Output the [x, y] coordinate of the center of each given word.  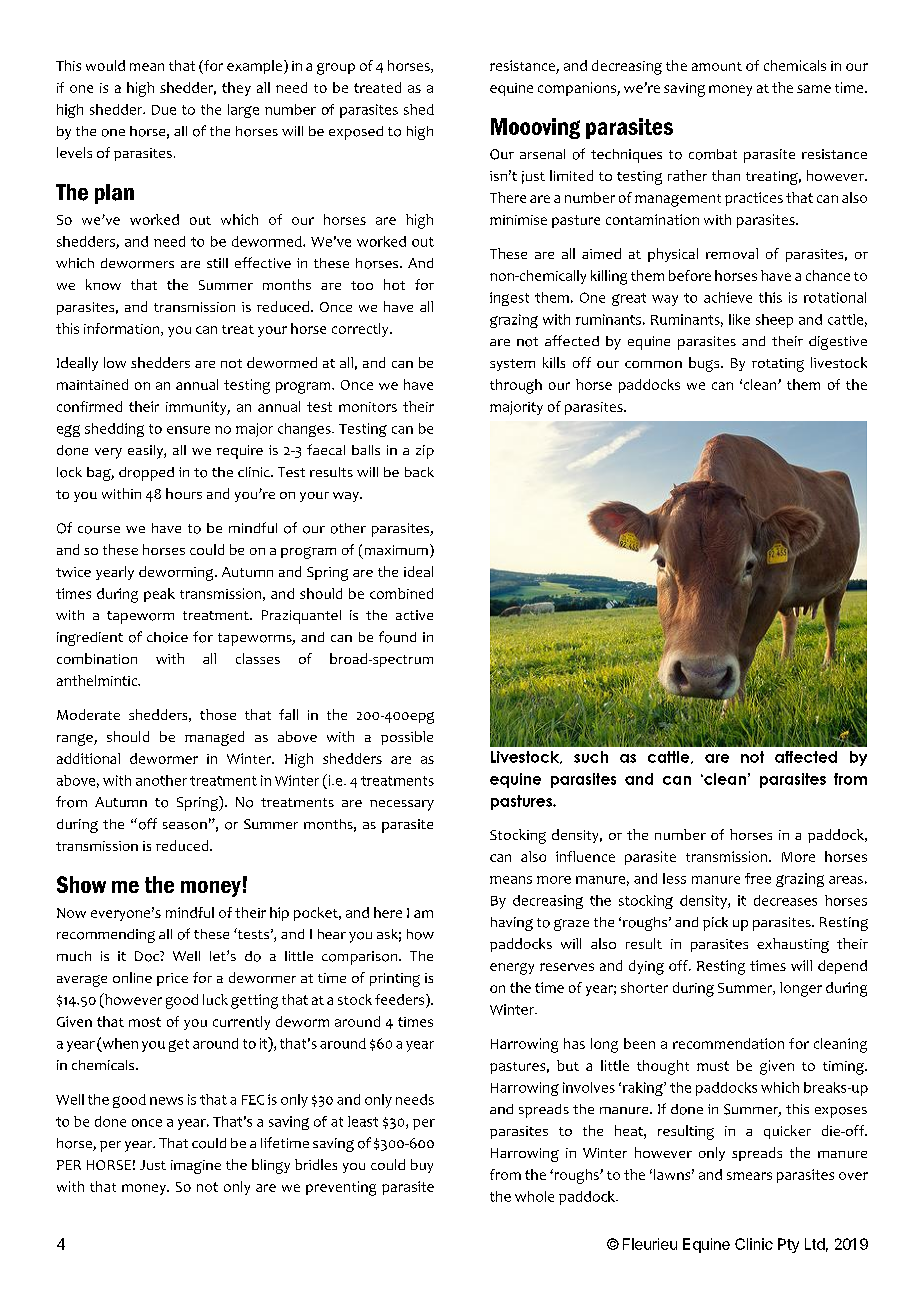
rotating [778, 365]
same [814, 89]
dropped [146, 474]
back [419, 472]
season [185, 826]
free [758, 878]
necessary [402, 805]
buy [422, 1166]
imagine [196, 1167]
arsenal [542, 154]
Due [164, 110]
